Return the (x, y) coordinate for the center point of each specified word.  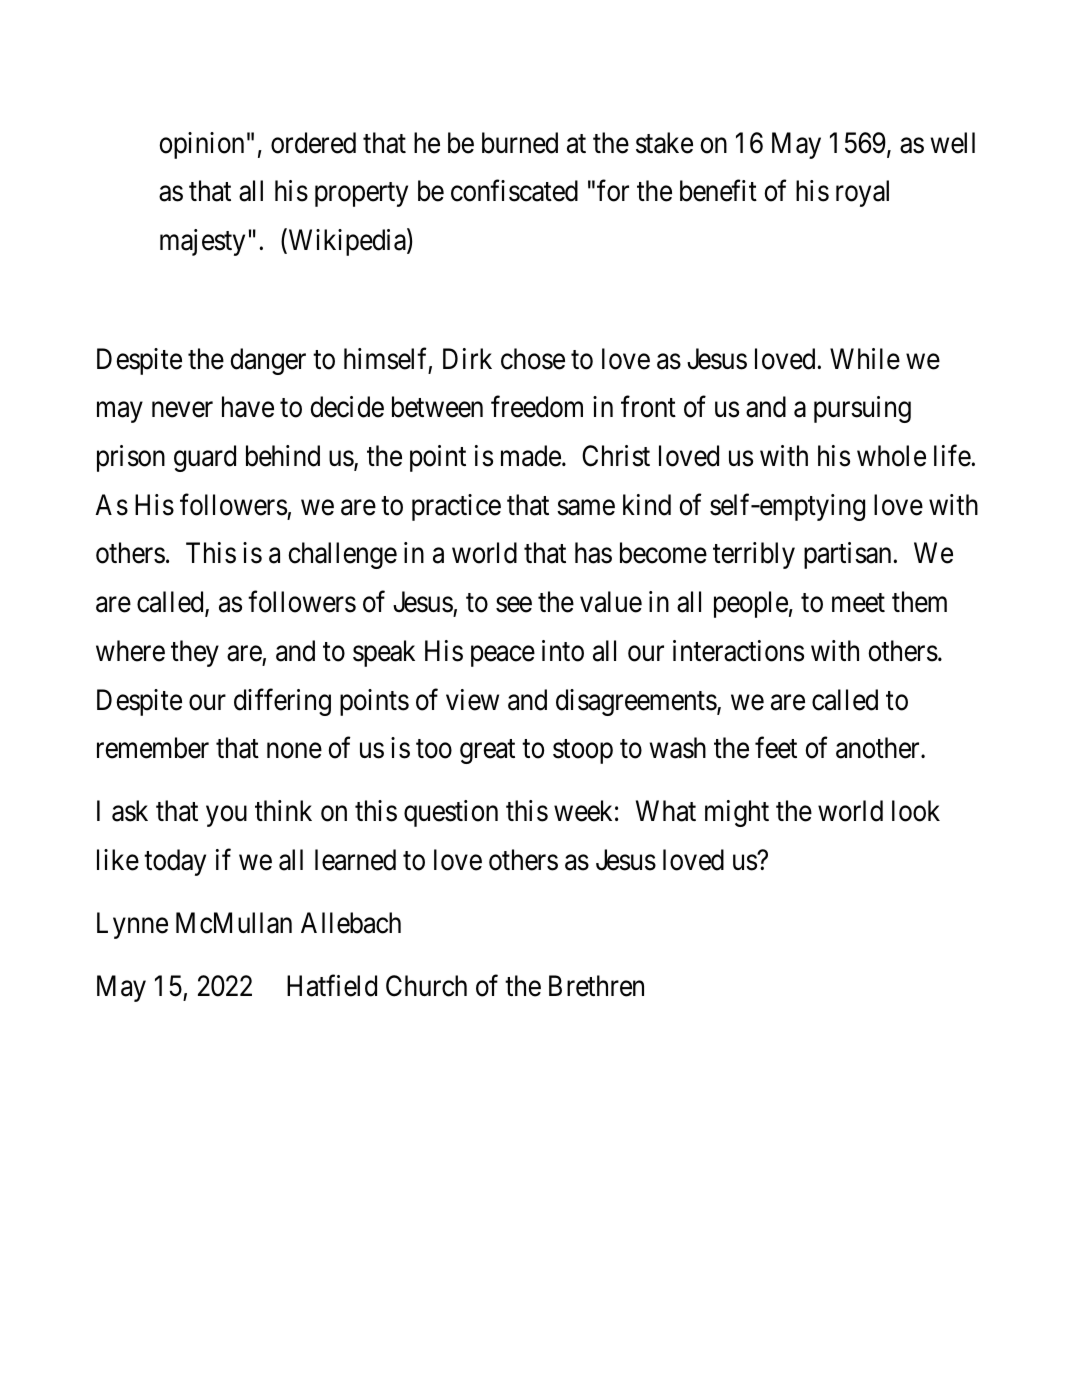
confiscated (514, 191)
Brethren (596, 986)
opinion (201, 145)
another (879, 748)
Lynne (132, 925)
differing (282, 702)
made (531, 456)
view (472, 700)
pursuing (862, 409)
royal (862, 193)
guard (205, 458)
